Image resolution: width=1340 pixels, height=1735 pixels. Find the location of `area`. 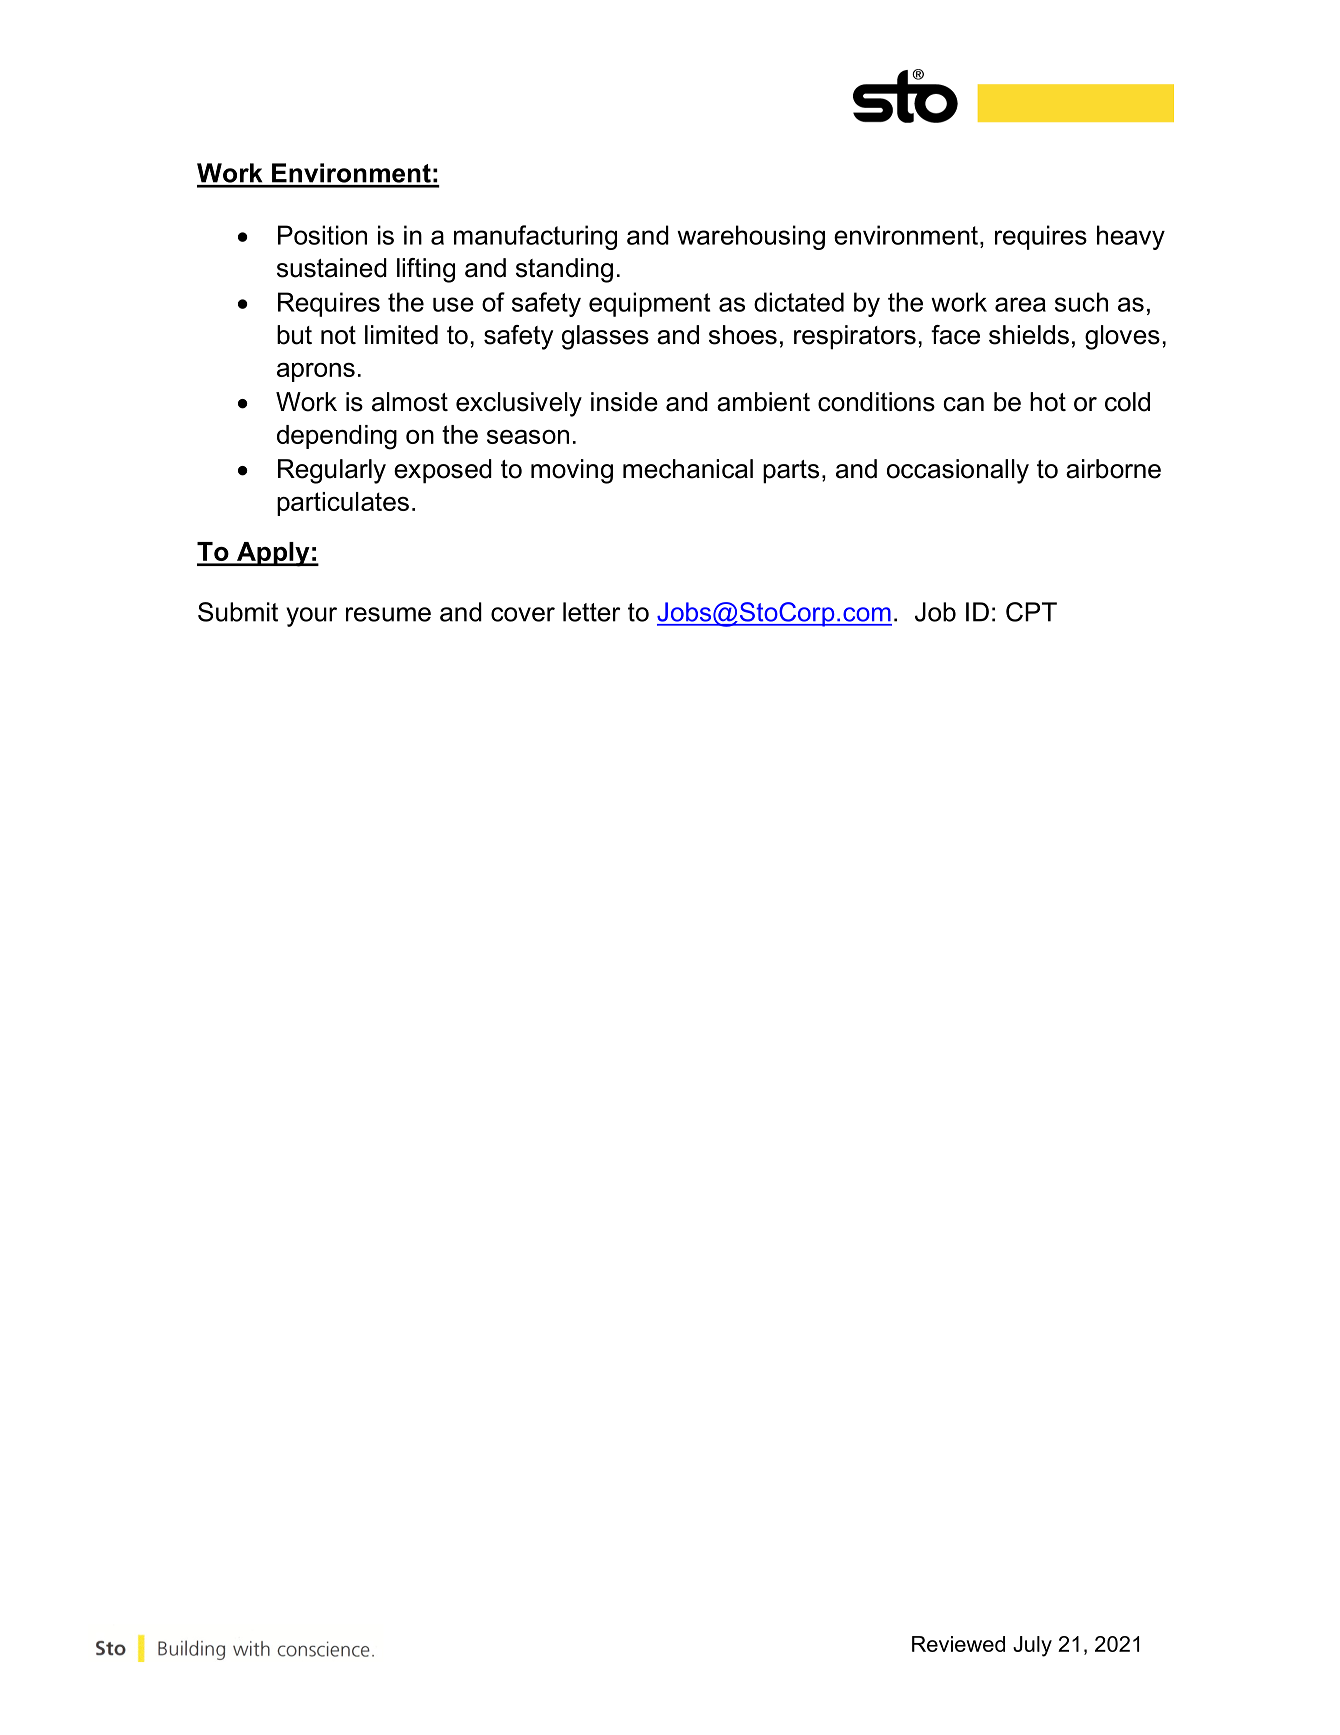

area is located at coordinates (1020, 304).
